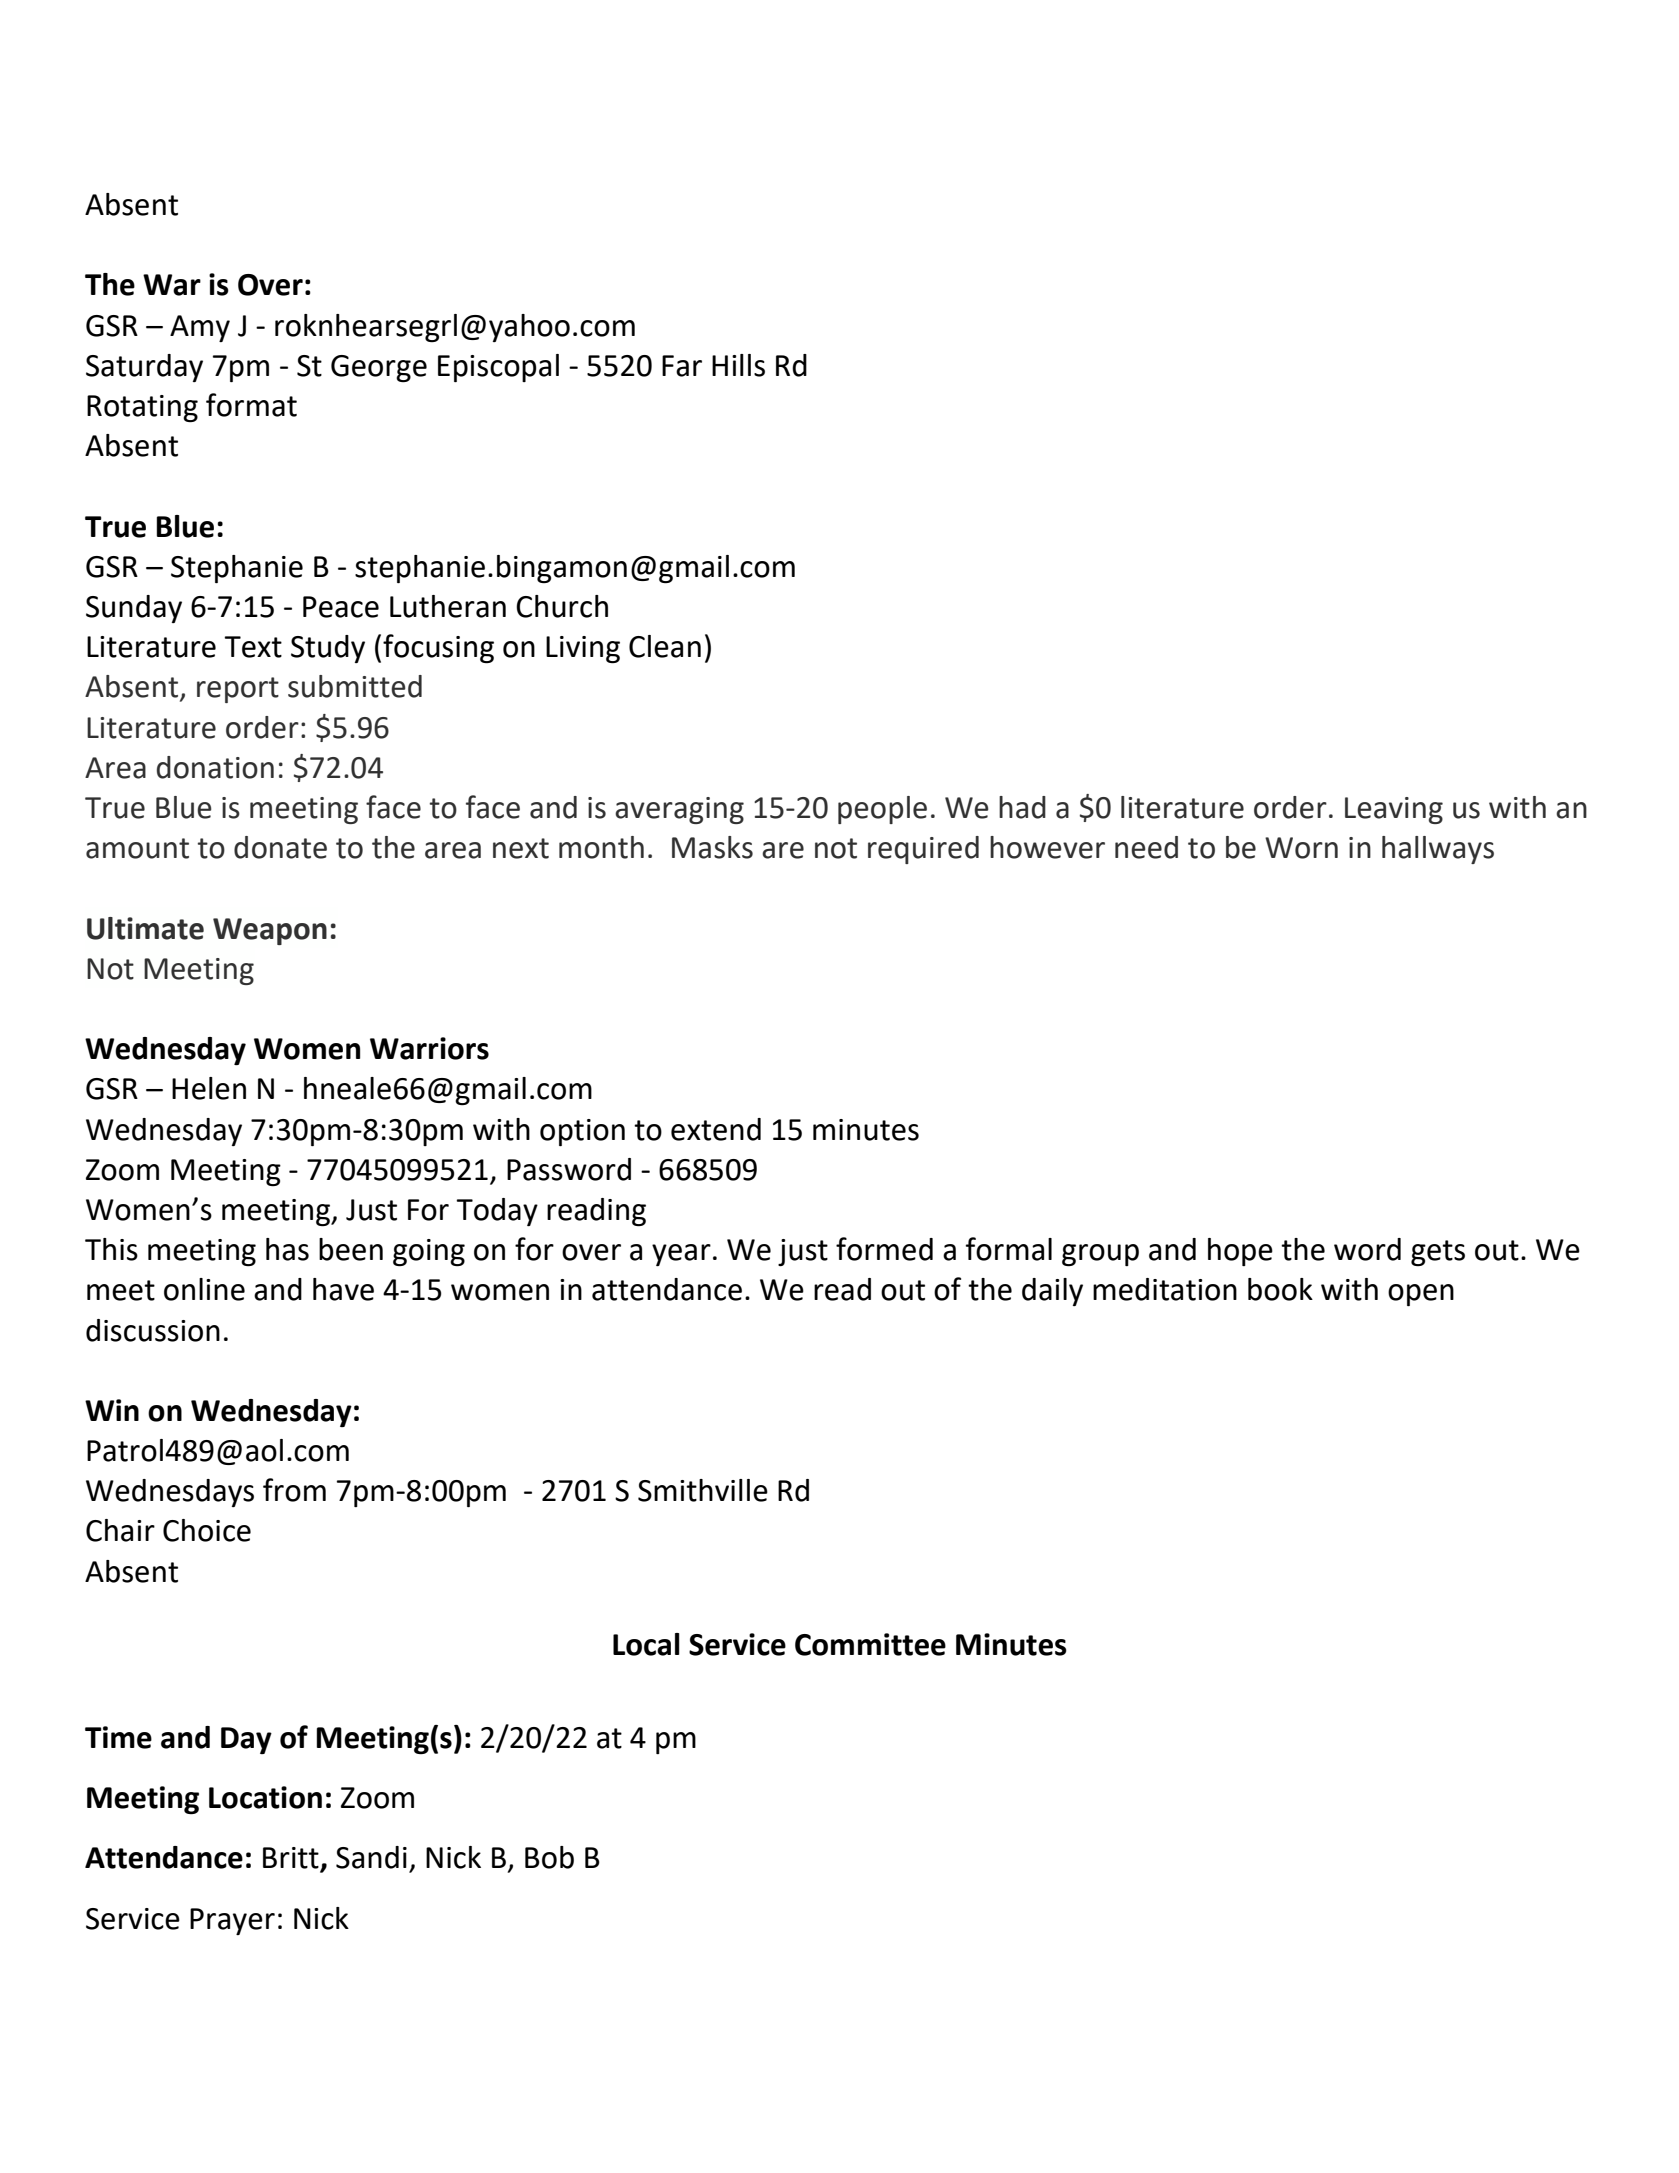 This page has width=1679, height=2173. What do you see at coordinates (679, 810) in the page?
I see `averaging` at bounding box center [679, 810].
